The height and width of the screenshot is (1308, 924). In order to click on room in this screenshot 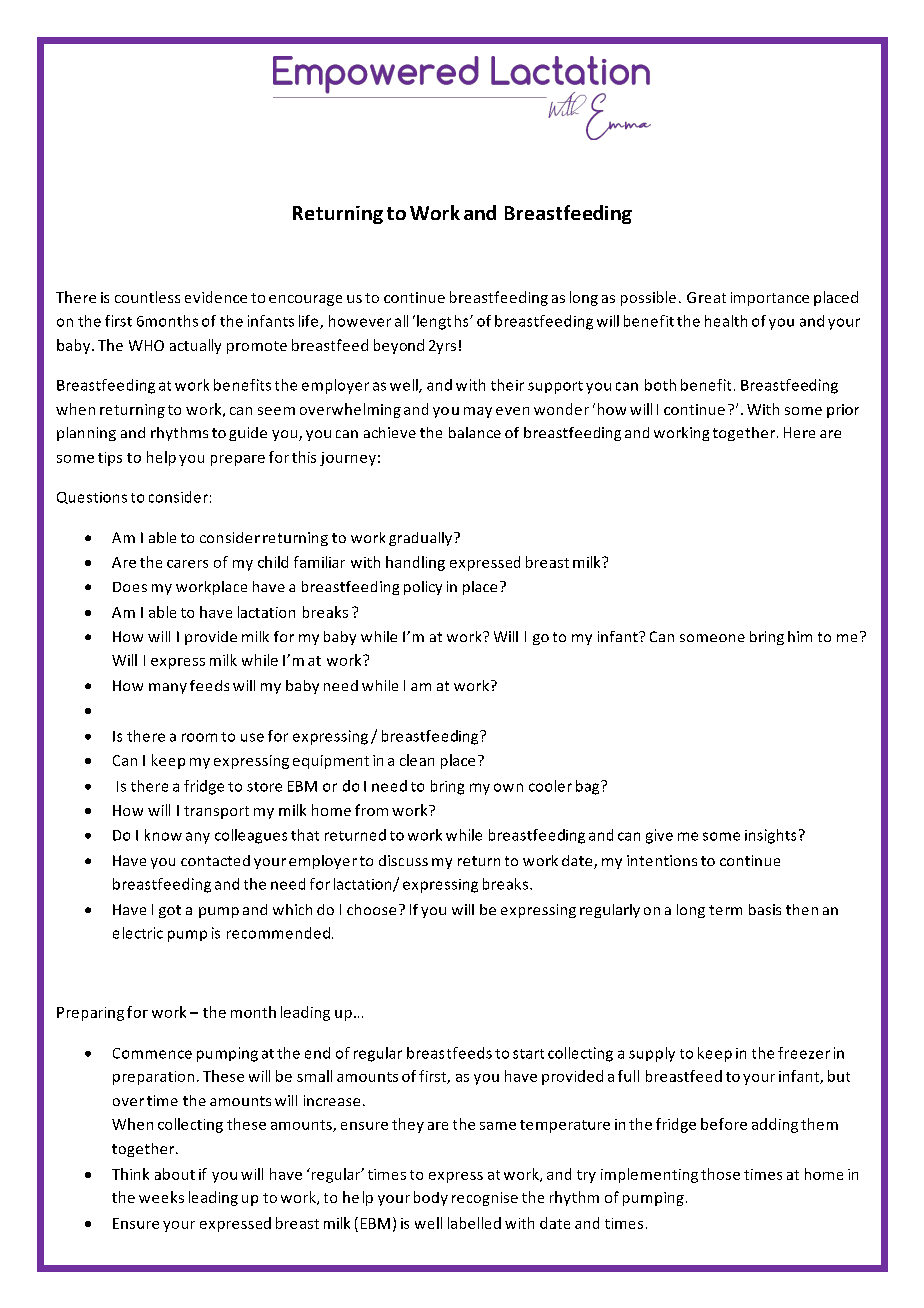, I will do `click(199, 737)`.
